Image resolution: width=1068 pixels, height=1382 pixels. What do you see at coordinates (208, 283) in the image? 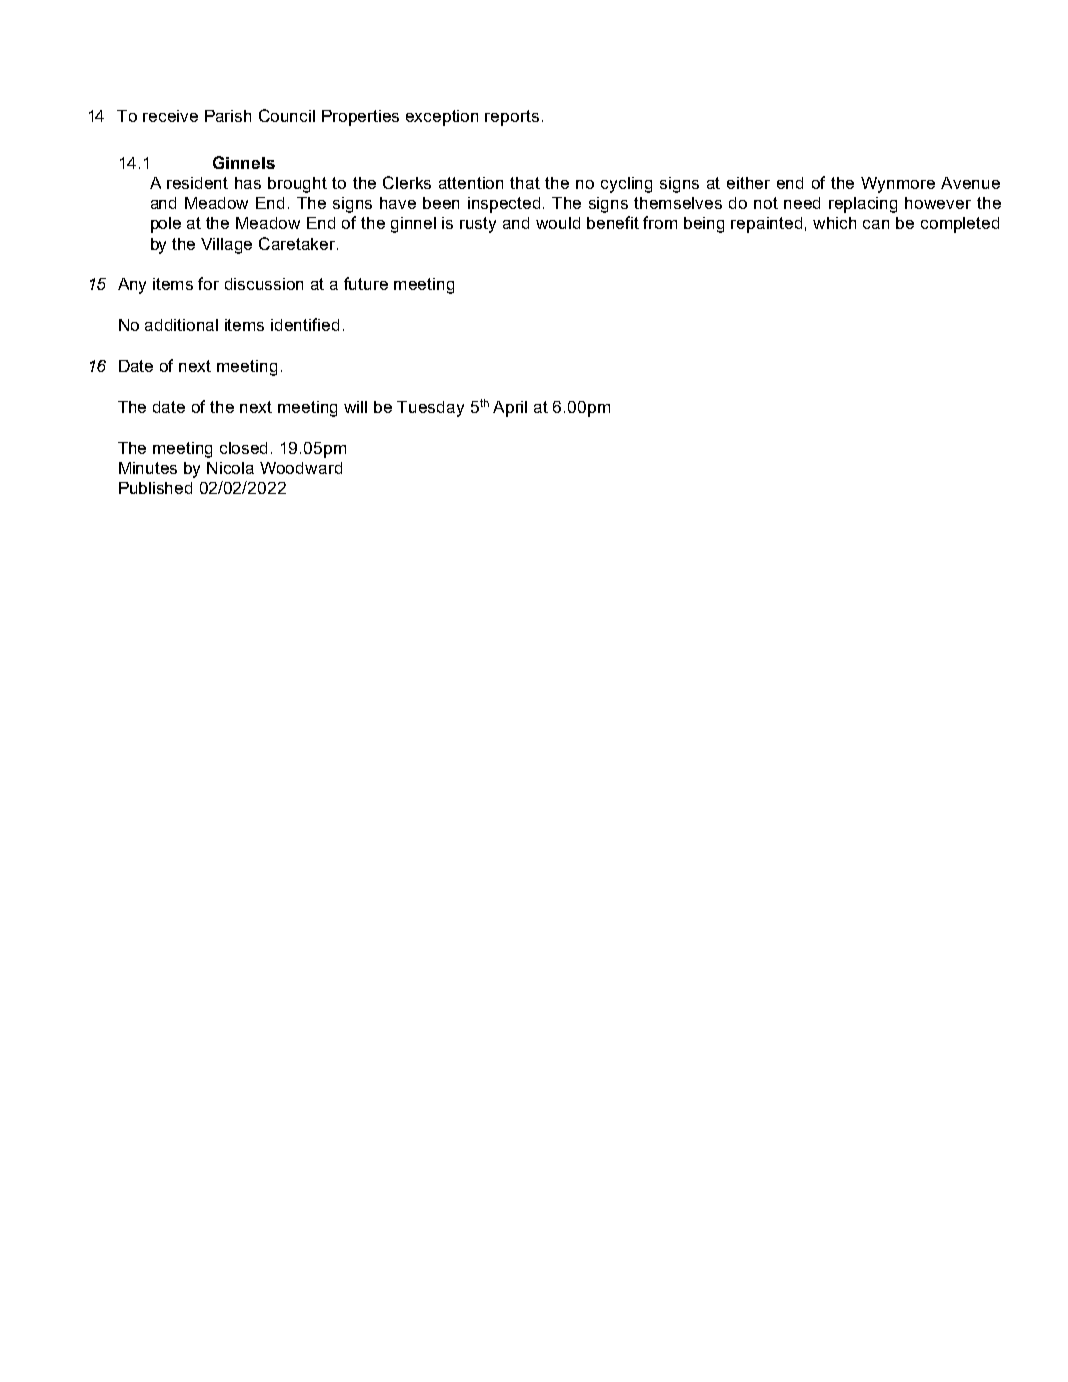
I see `for` at bounding box center [208, 283].
